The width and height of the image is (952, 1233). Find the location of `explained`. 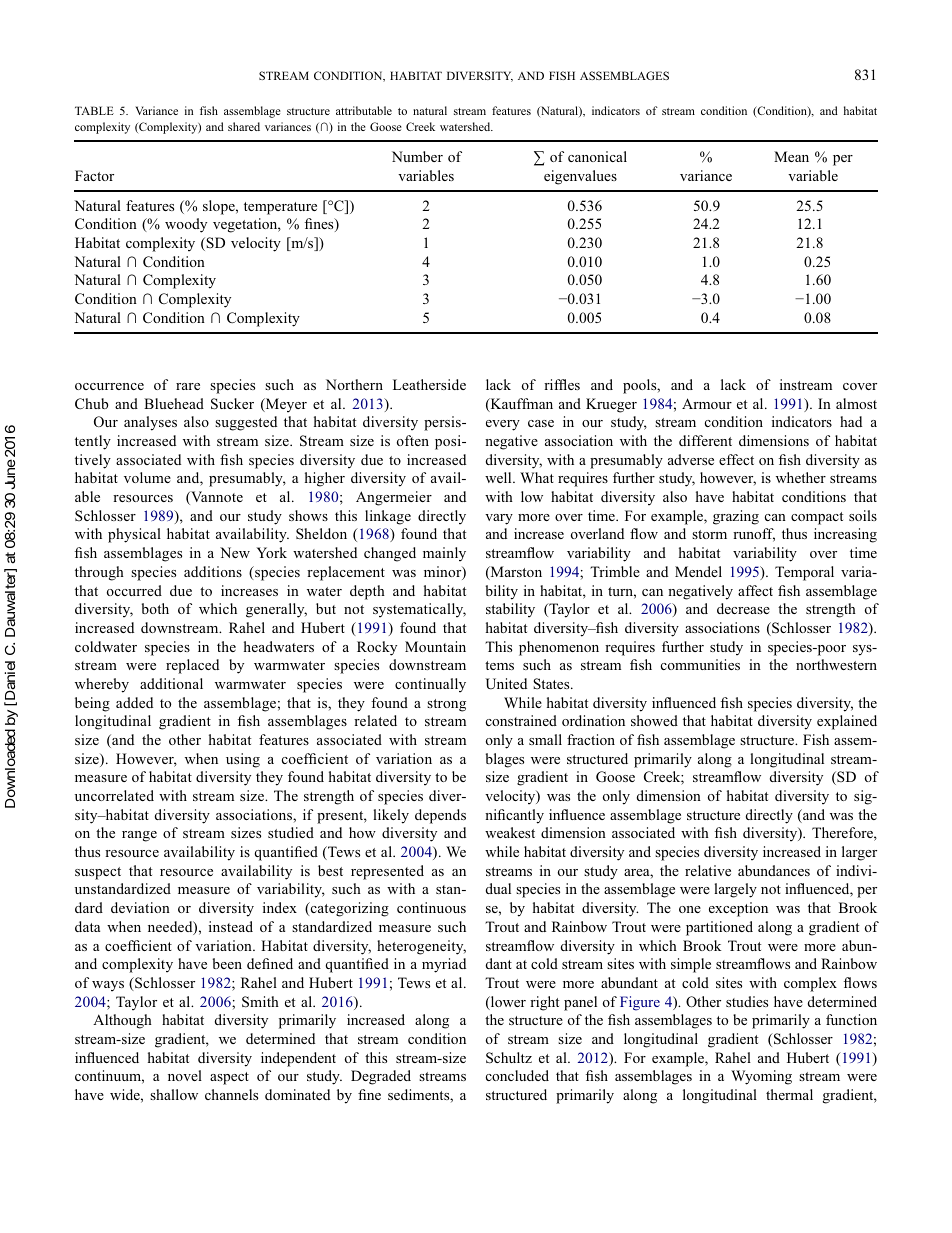

explained is located at coordinates (847, 722).
